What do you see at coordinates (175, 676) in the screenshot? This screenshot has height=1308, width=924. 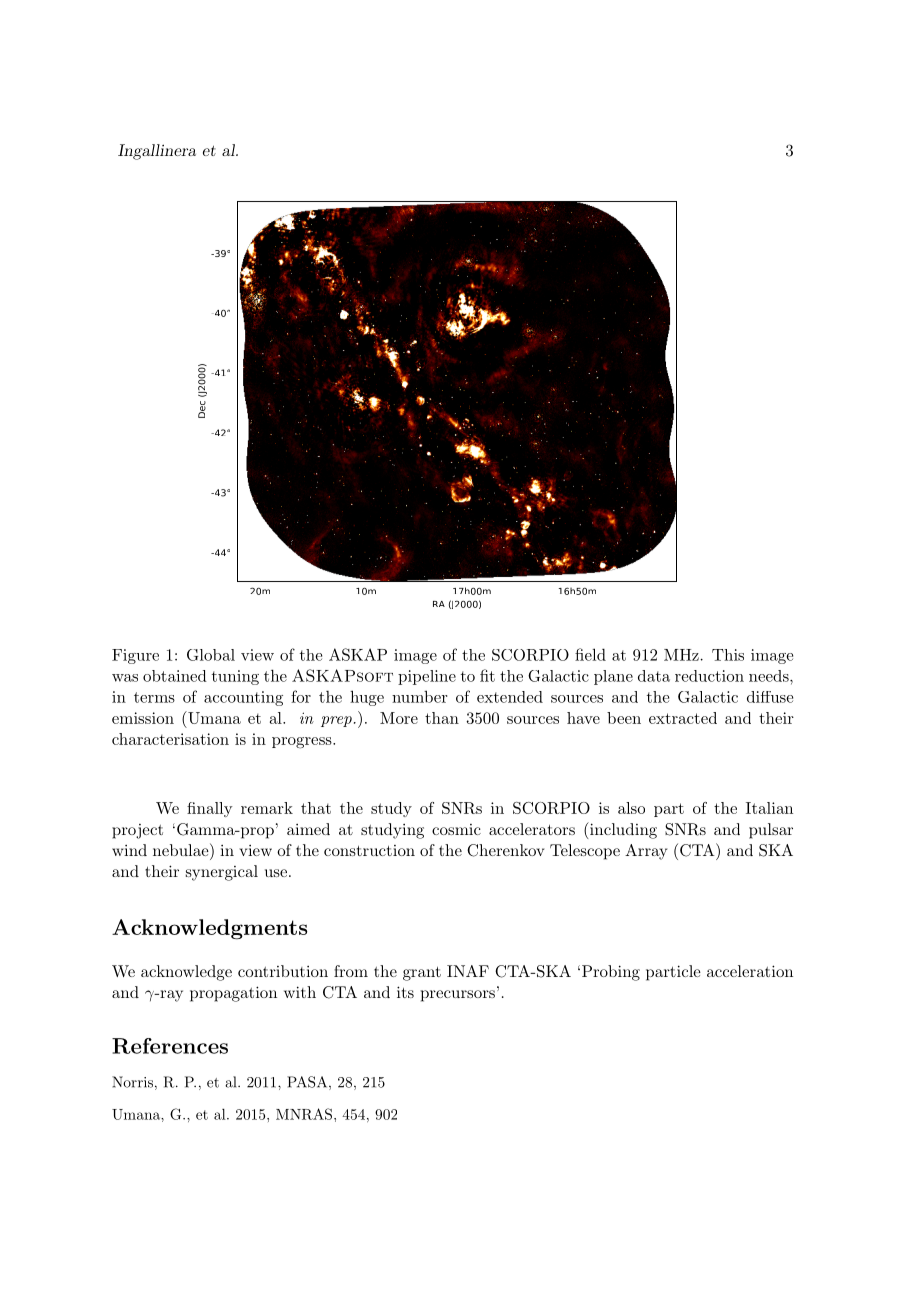 I see `obtained` at bounding box center [175, 676].
